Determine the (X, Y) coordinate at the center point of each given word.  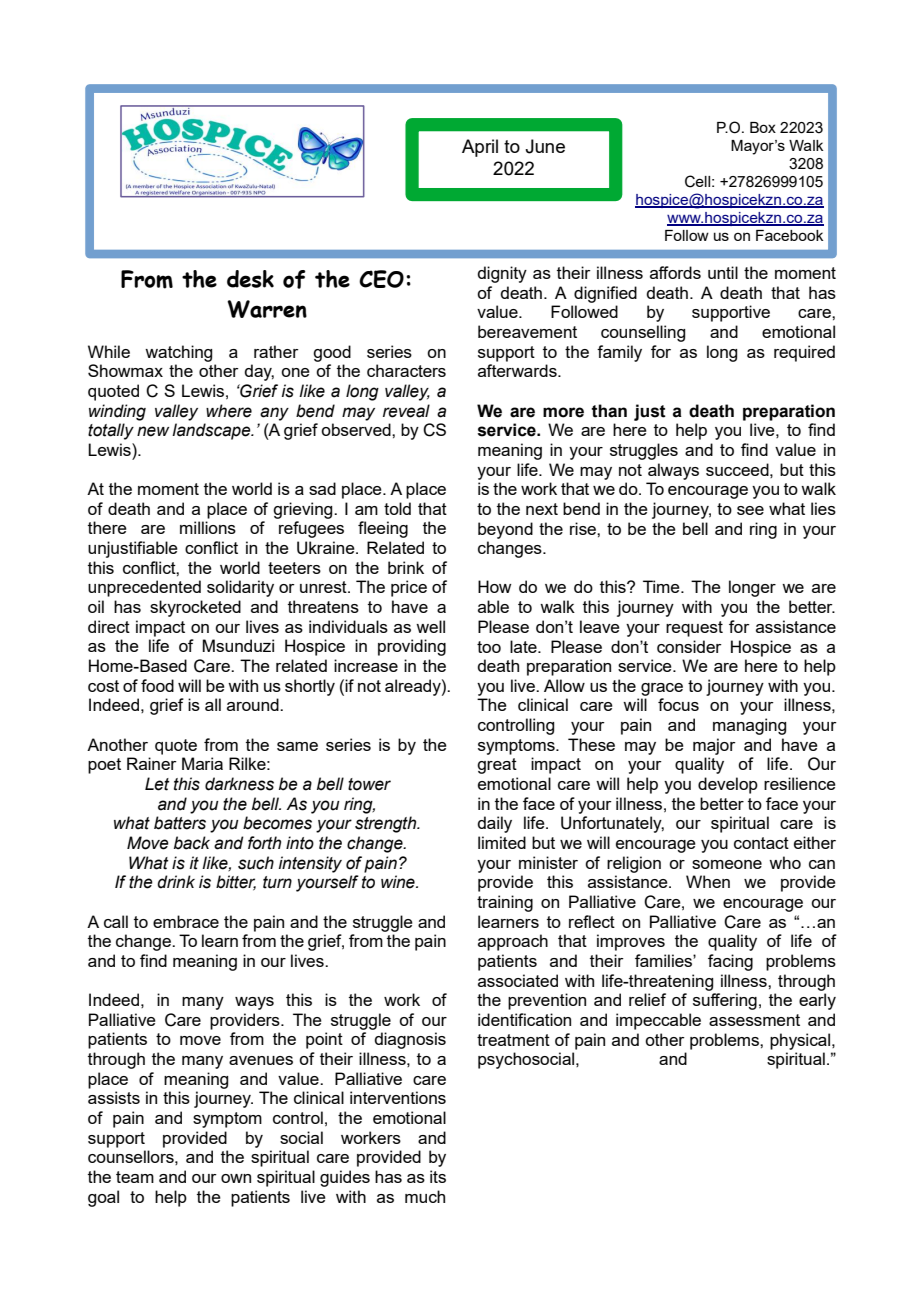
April (480, 148)
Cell (697, 181)
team (135, 1177)
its (438, 1176)
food (157, 685)
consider (689, 646)
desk (250, 279)
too (489, 647)
